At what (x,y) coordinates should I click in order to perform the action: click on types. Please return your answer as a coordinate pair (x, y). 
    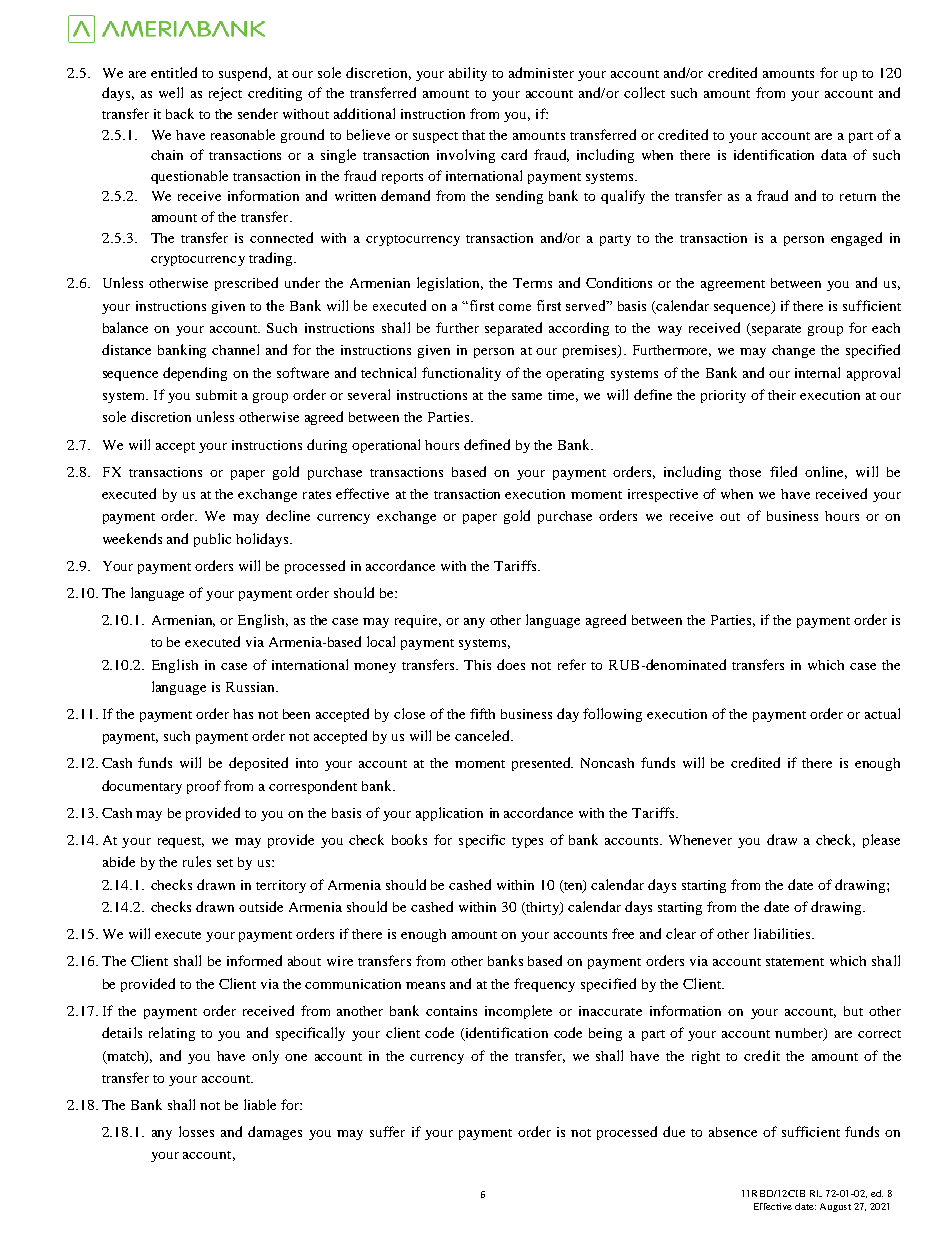
    Looking at the image, I should click on (527, 842).
